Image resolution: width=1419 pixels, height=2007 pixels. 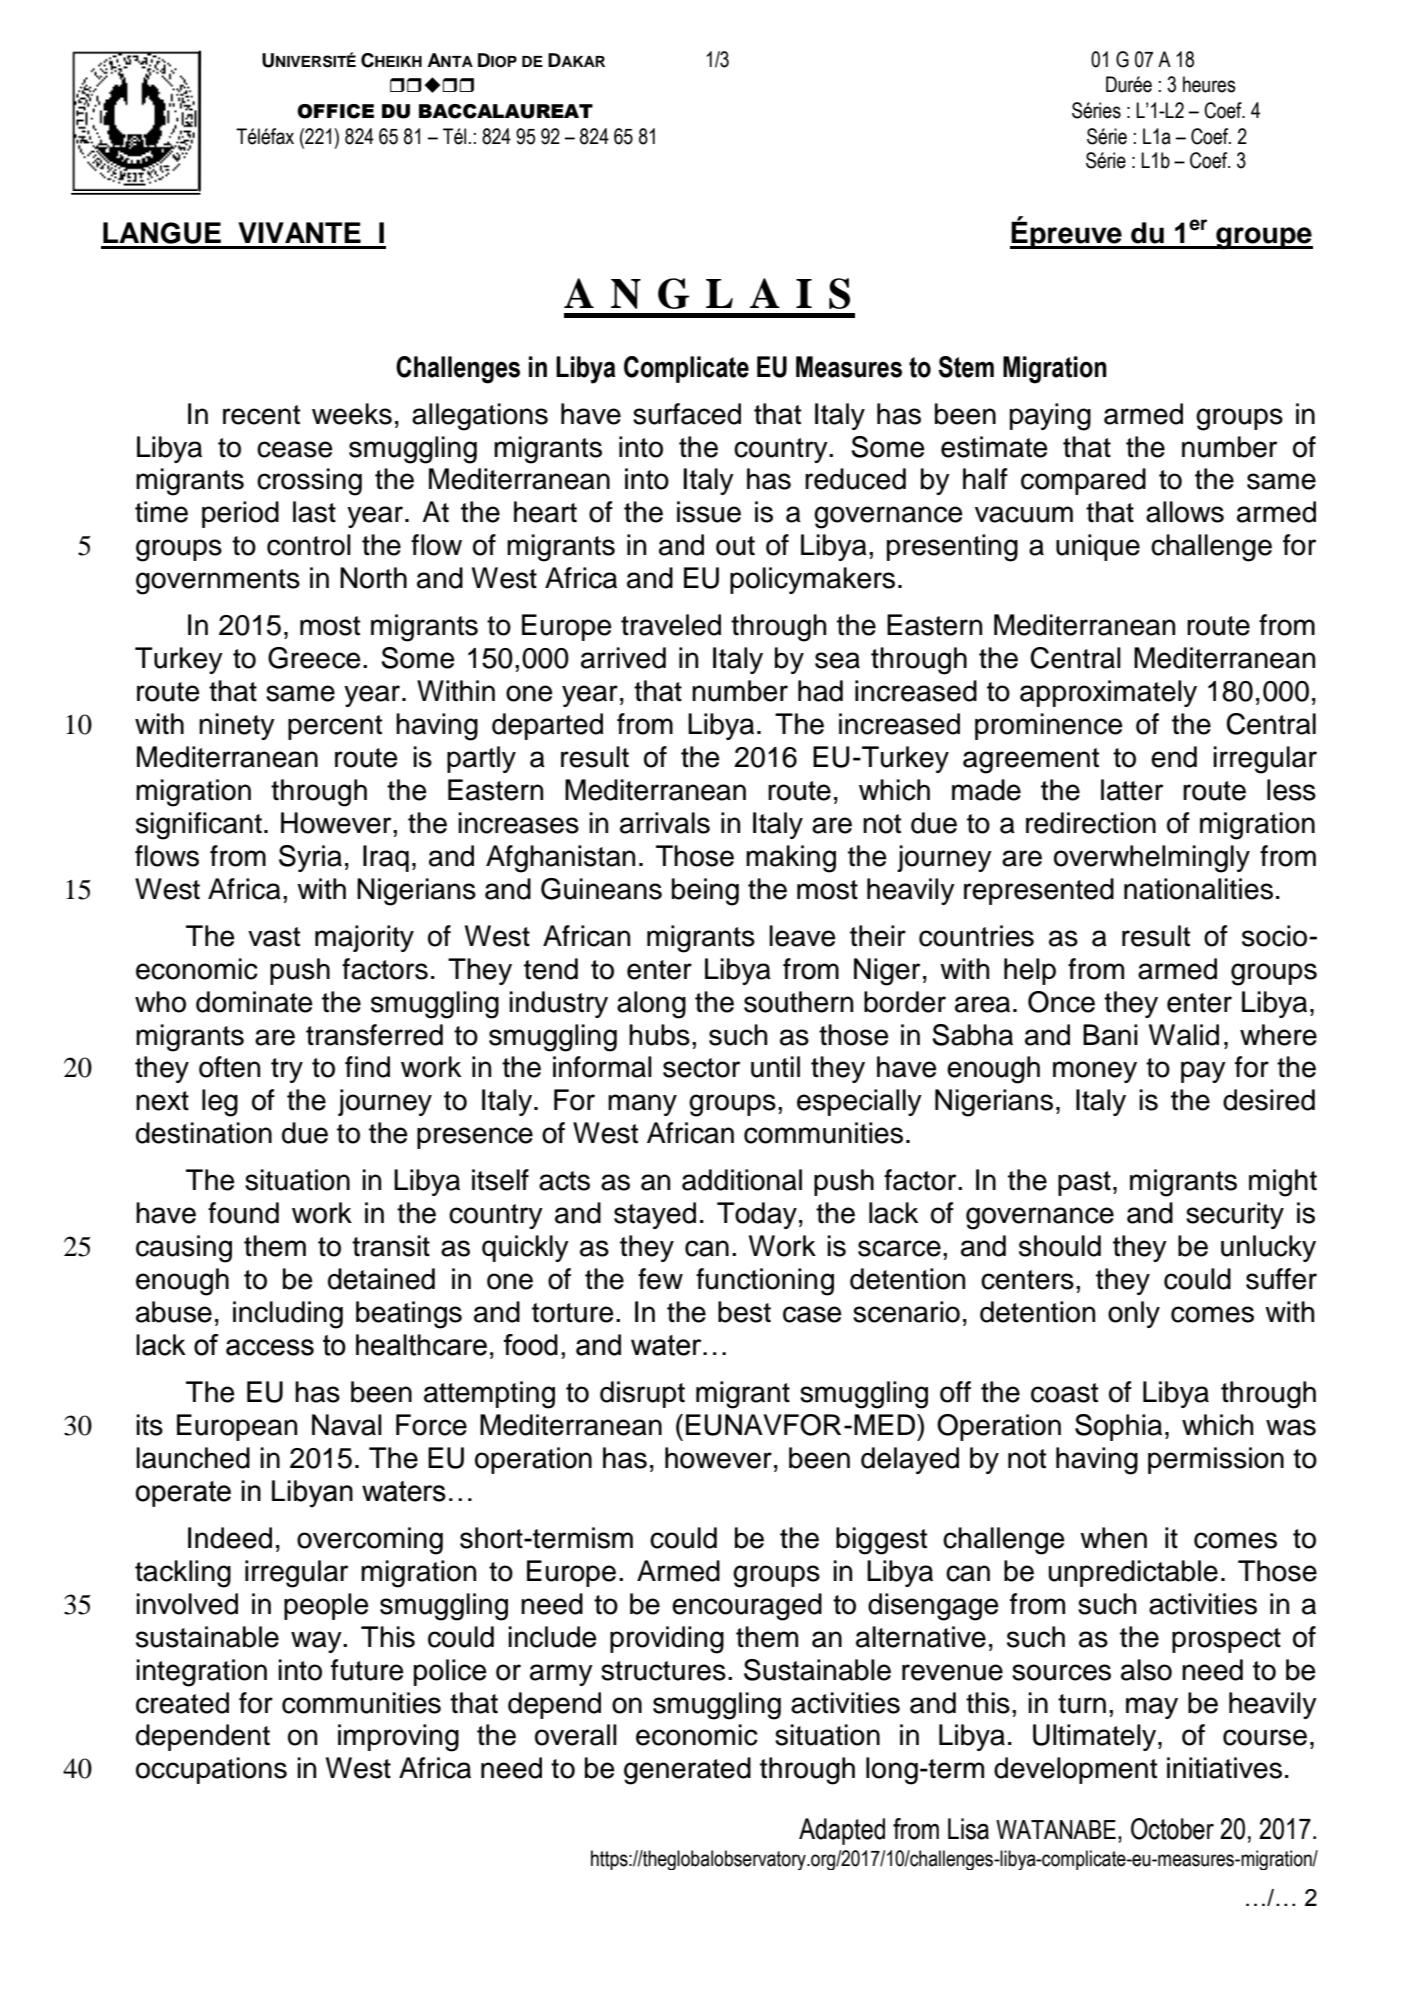 What do you see at coordinates (709, 512) in the image?
I see `issue` at bounding box center [709, 512].
